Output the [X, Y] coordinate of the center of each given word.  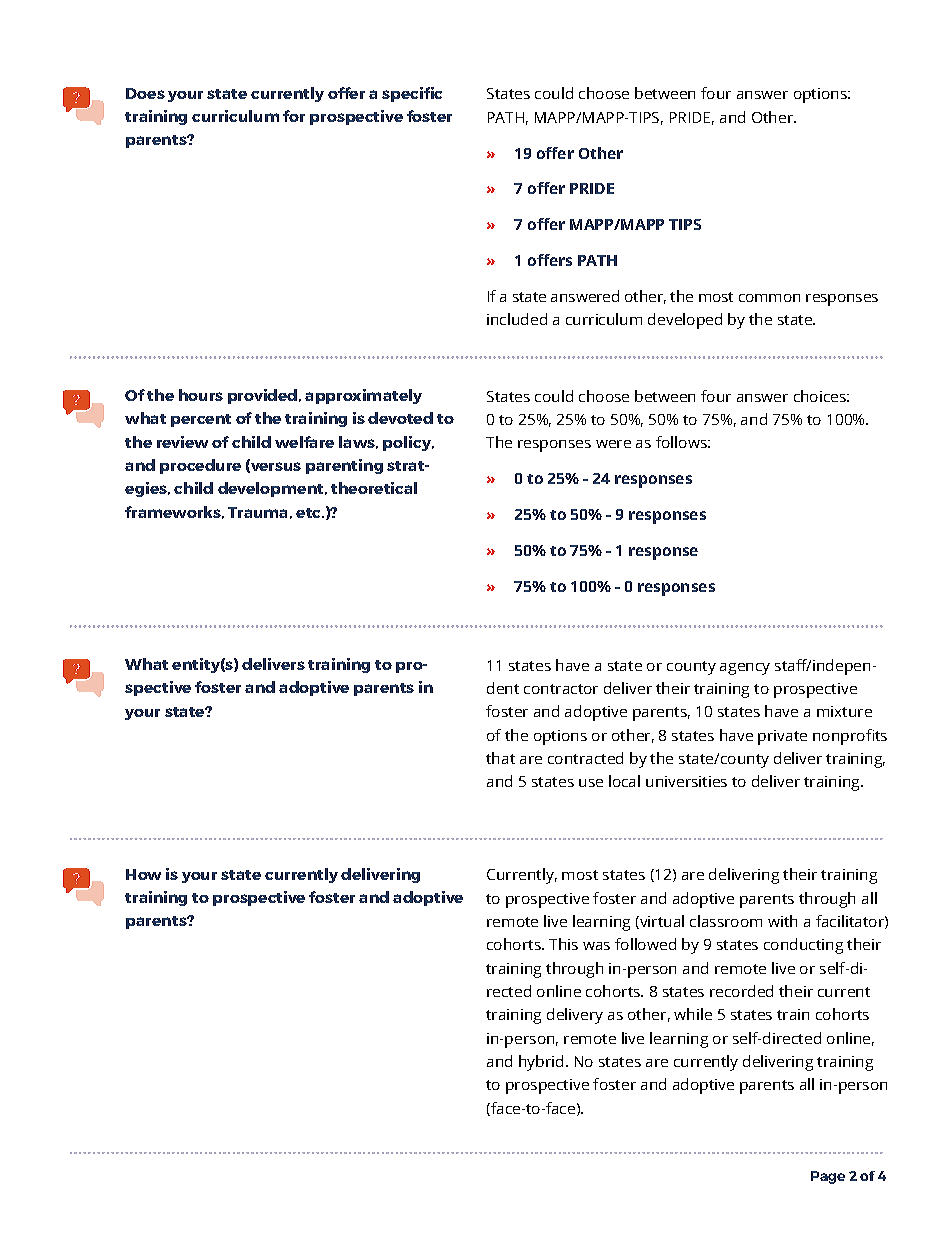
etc [310, 513]
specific [412, 94]
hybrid [541, 1063]
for [294, 116]
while [693, 1014]
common [769, 298]
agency [745, 669]
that [500, 758]
